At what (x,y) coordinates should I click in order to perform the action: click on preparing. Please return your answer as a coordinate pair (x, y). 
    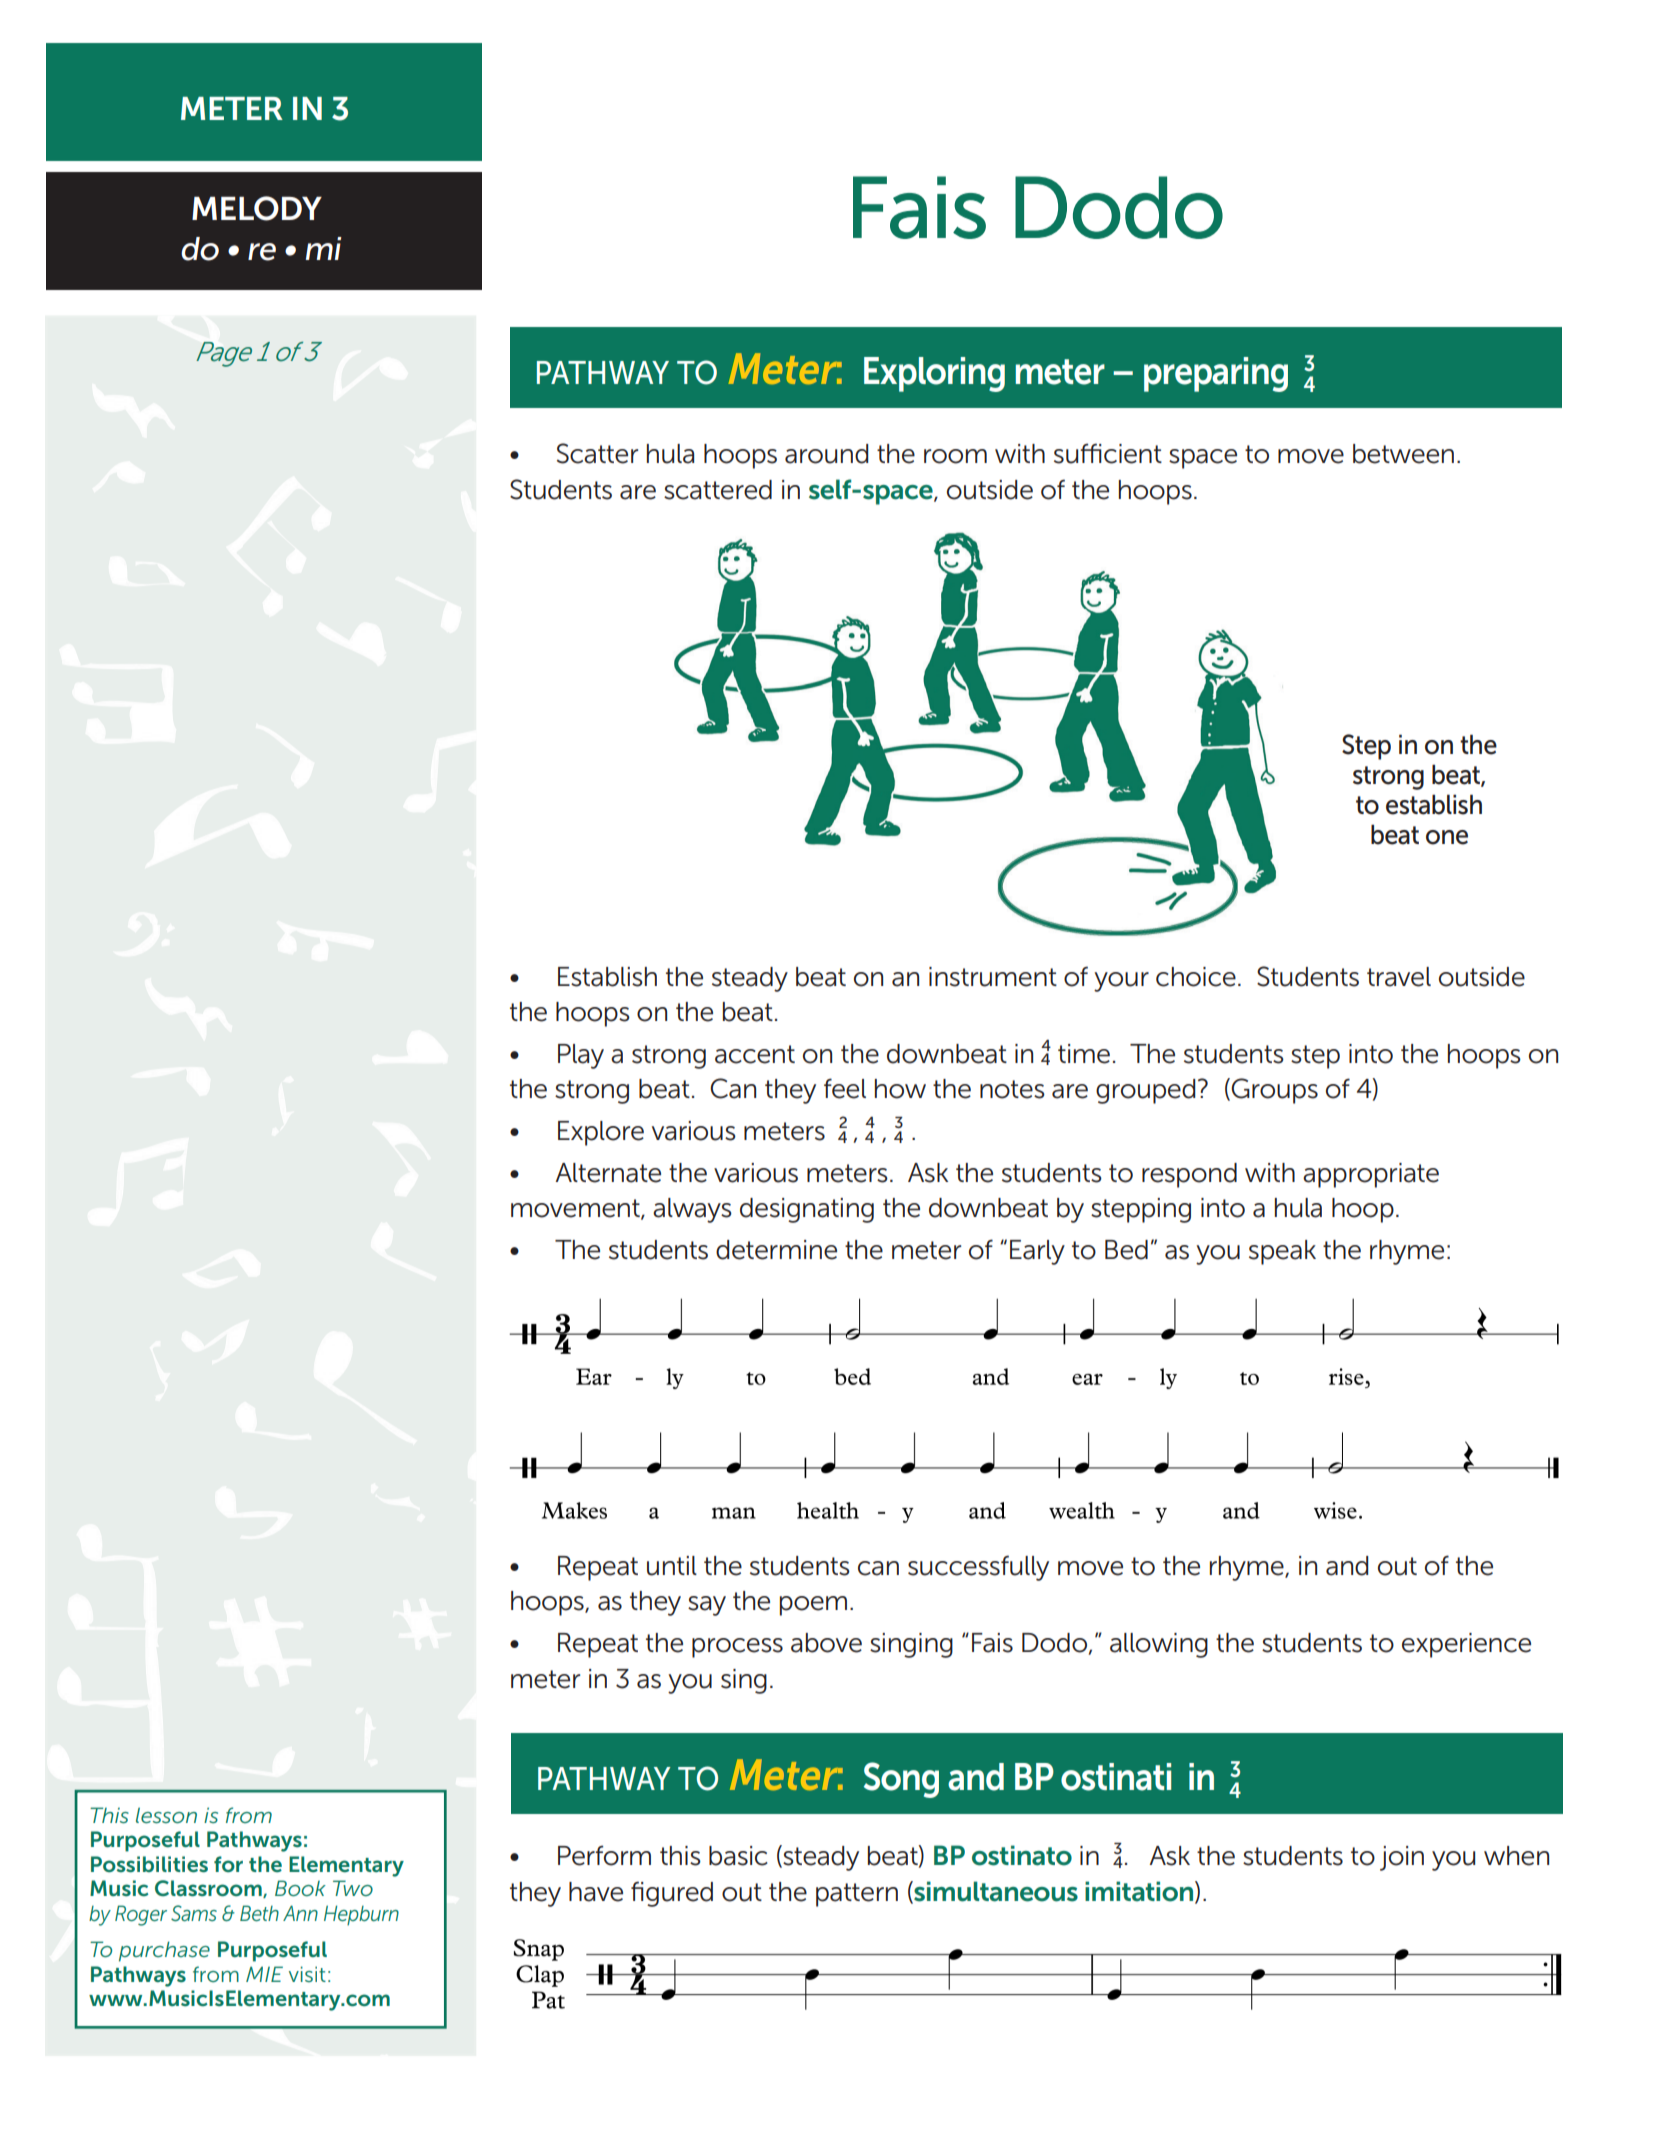
    Looking at the image, I should click on (1216, 374).
